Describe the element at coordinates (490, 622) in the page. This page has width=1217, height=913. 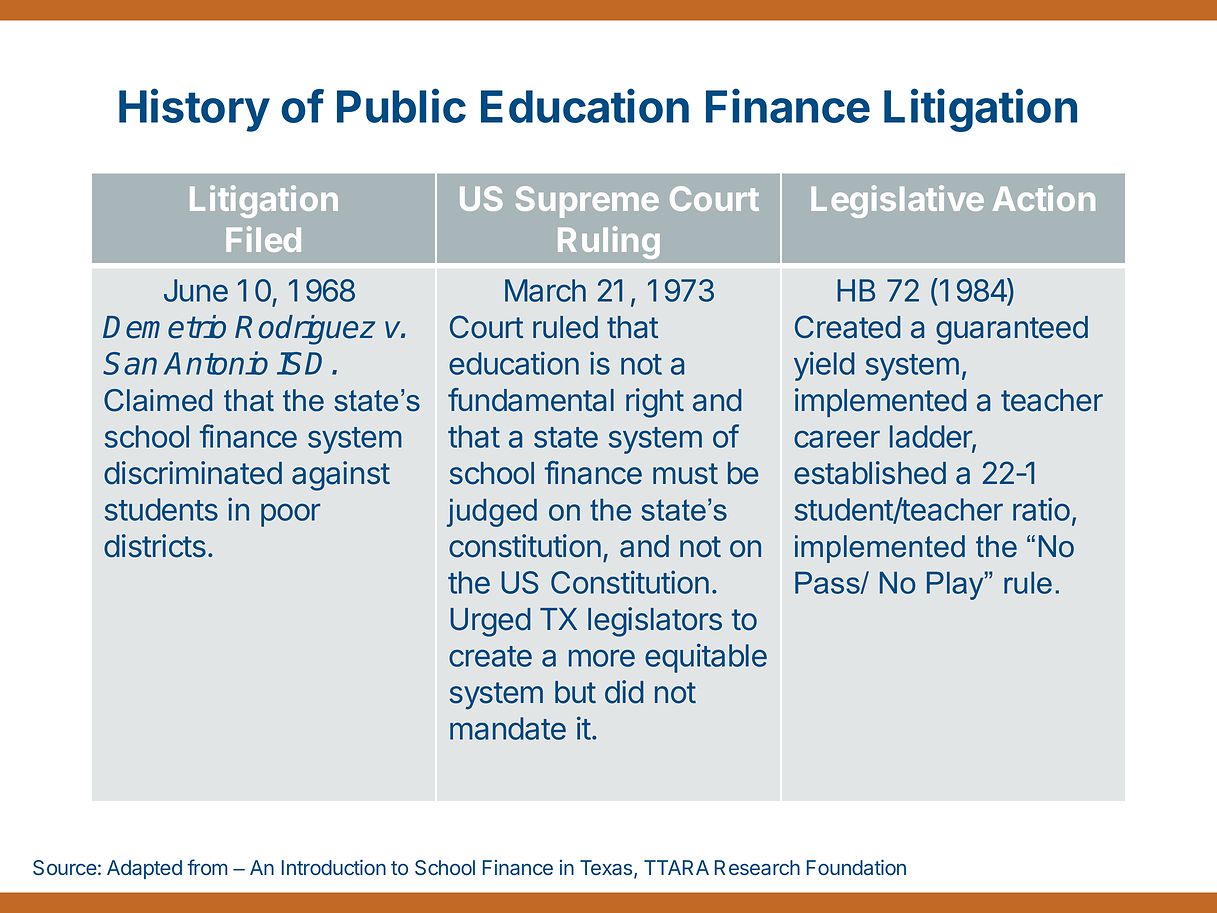
I see `Urged` at that location.
